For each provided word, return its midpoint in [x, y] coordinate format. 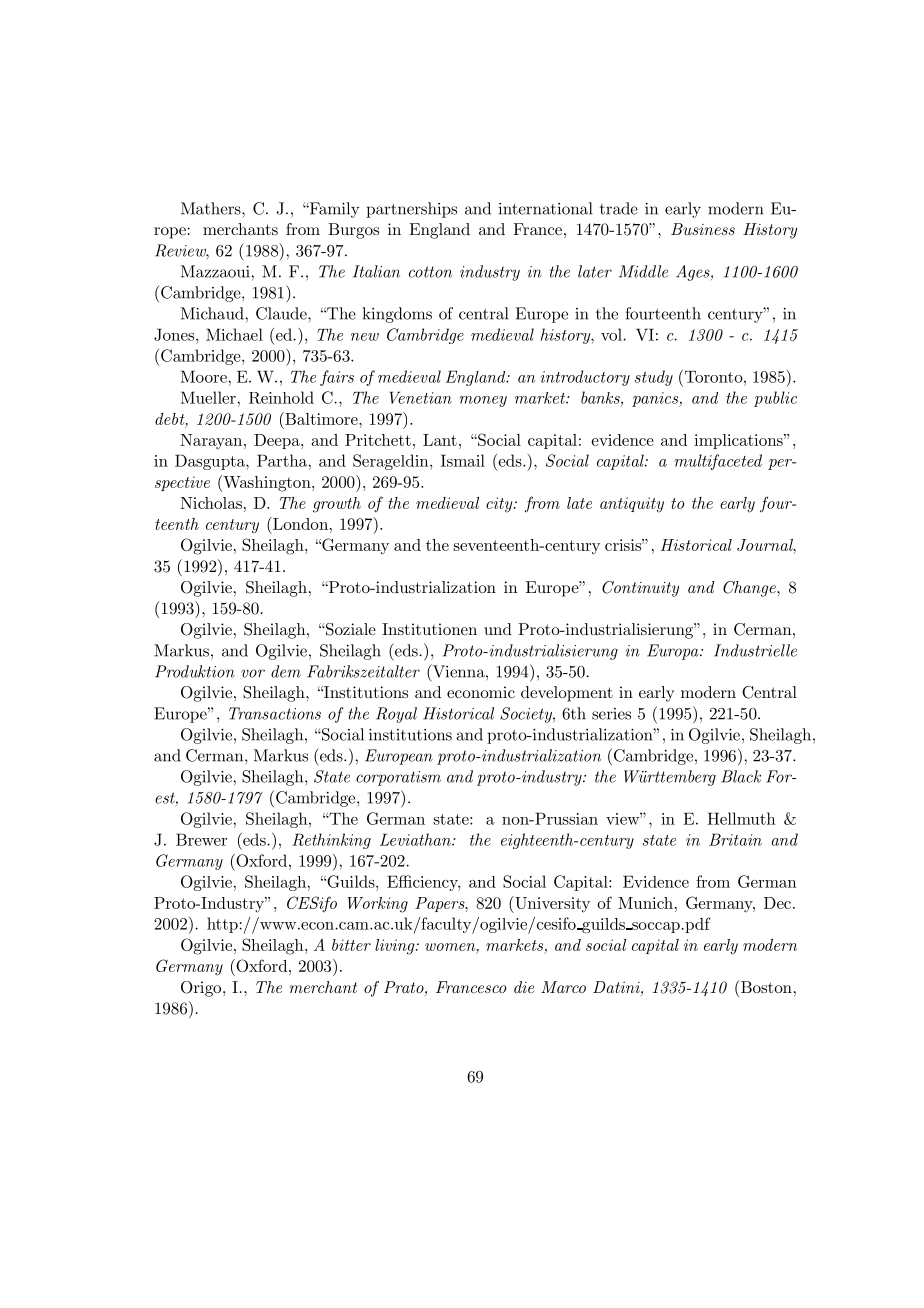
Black [741, 776]
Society [527, 715]
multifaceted [718, 462]
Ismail [463, 460]
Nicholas [211, 503]
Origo [202, 989]
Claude [282, 313]
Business [703, 229]
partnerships [411, 210]
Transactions [275, 713]
